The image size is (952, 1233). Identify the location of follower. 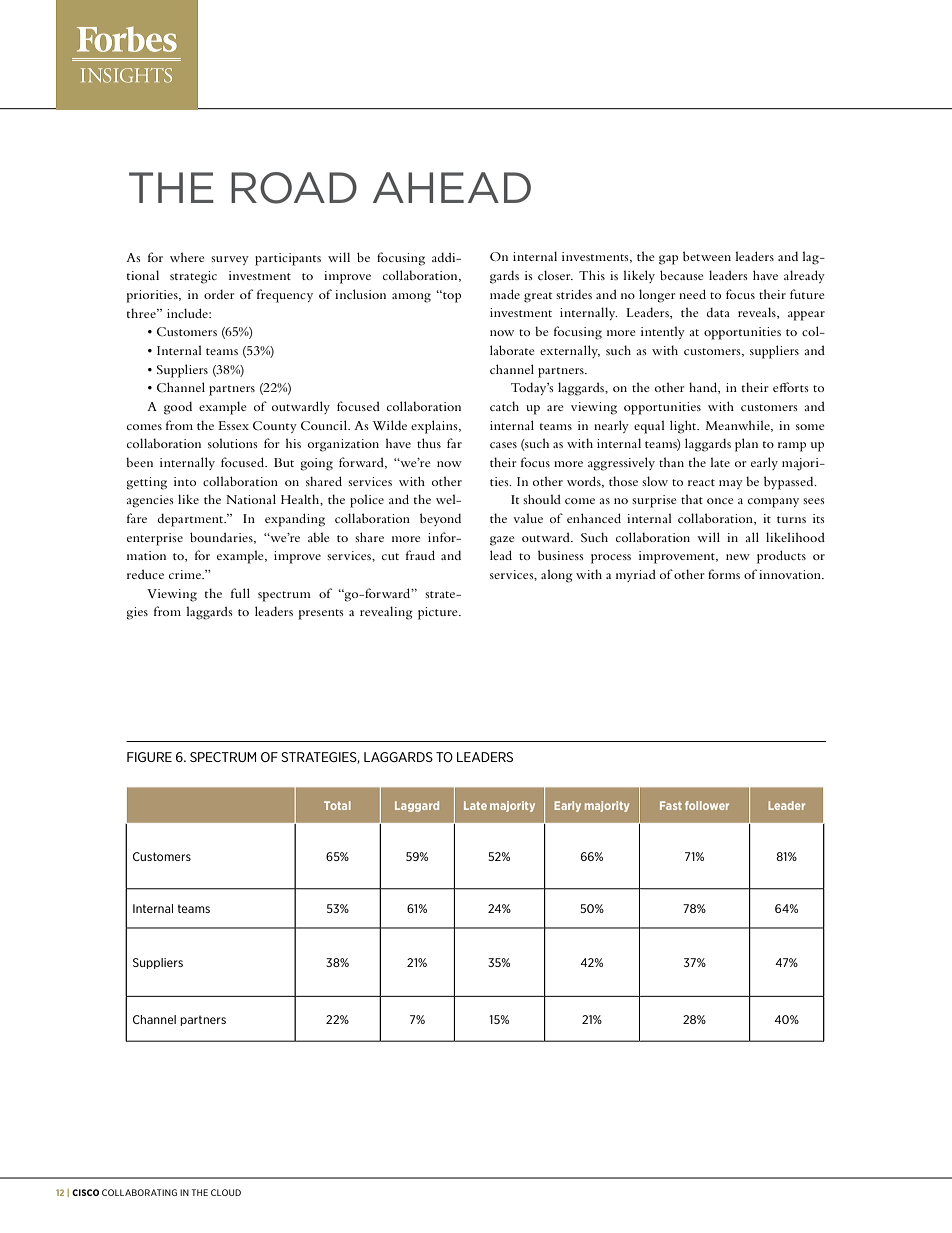
(707, 805).
